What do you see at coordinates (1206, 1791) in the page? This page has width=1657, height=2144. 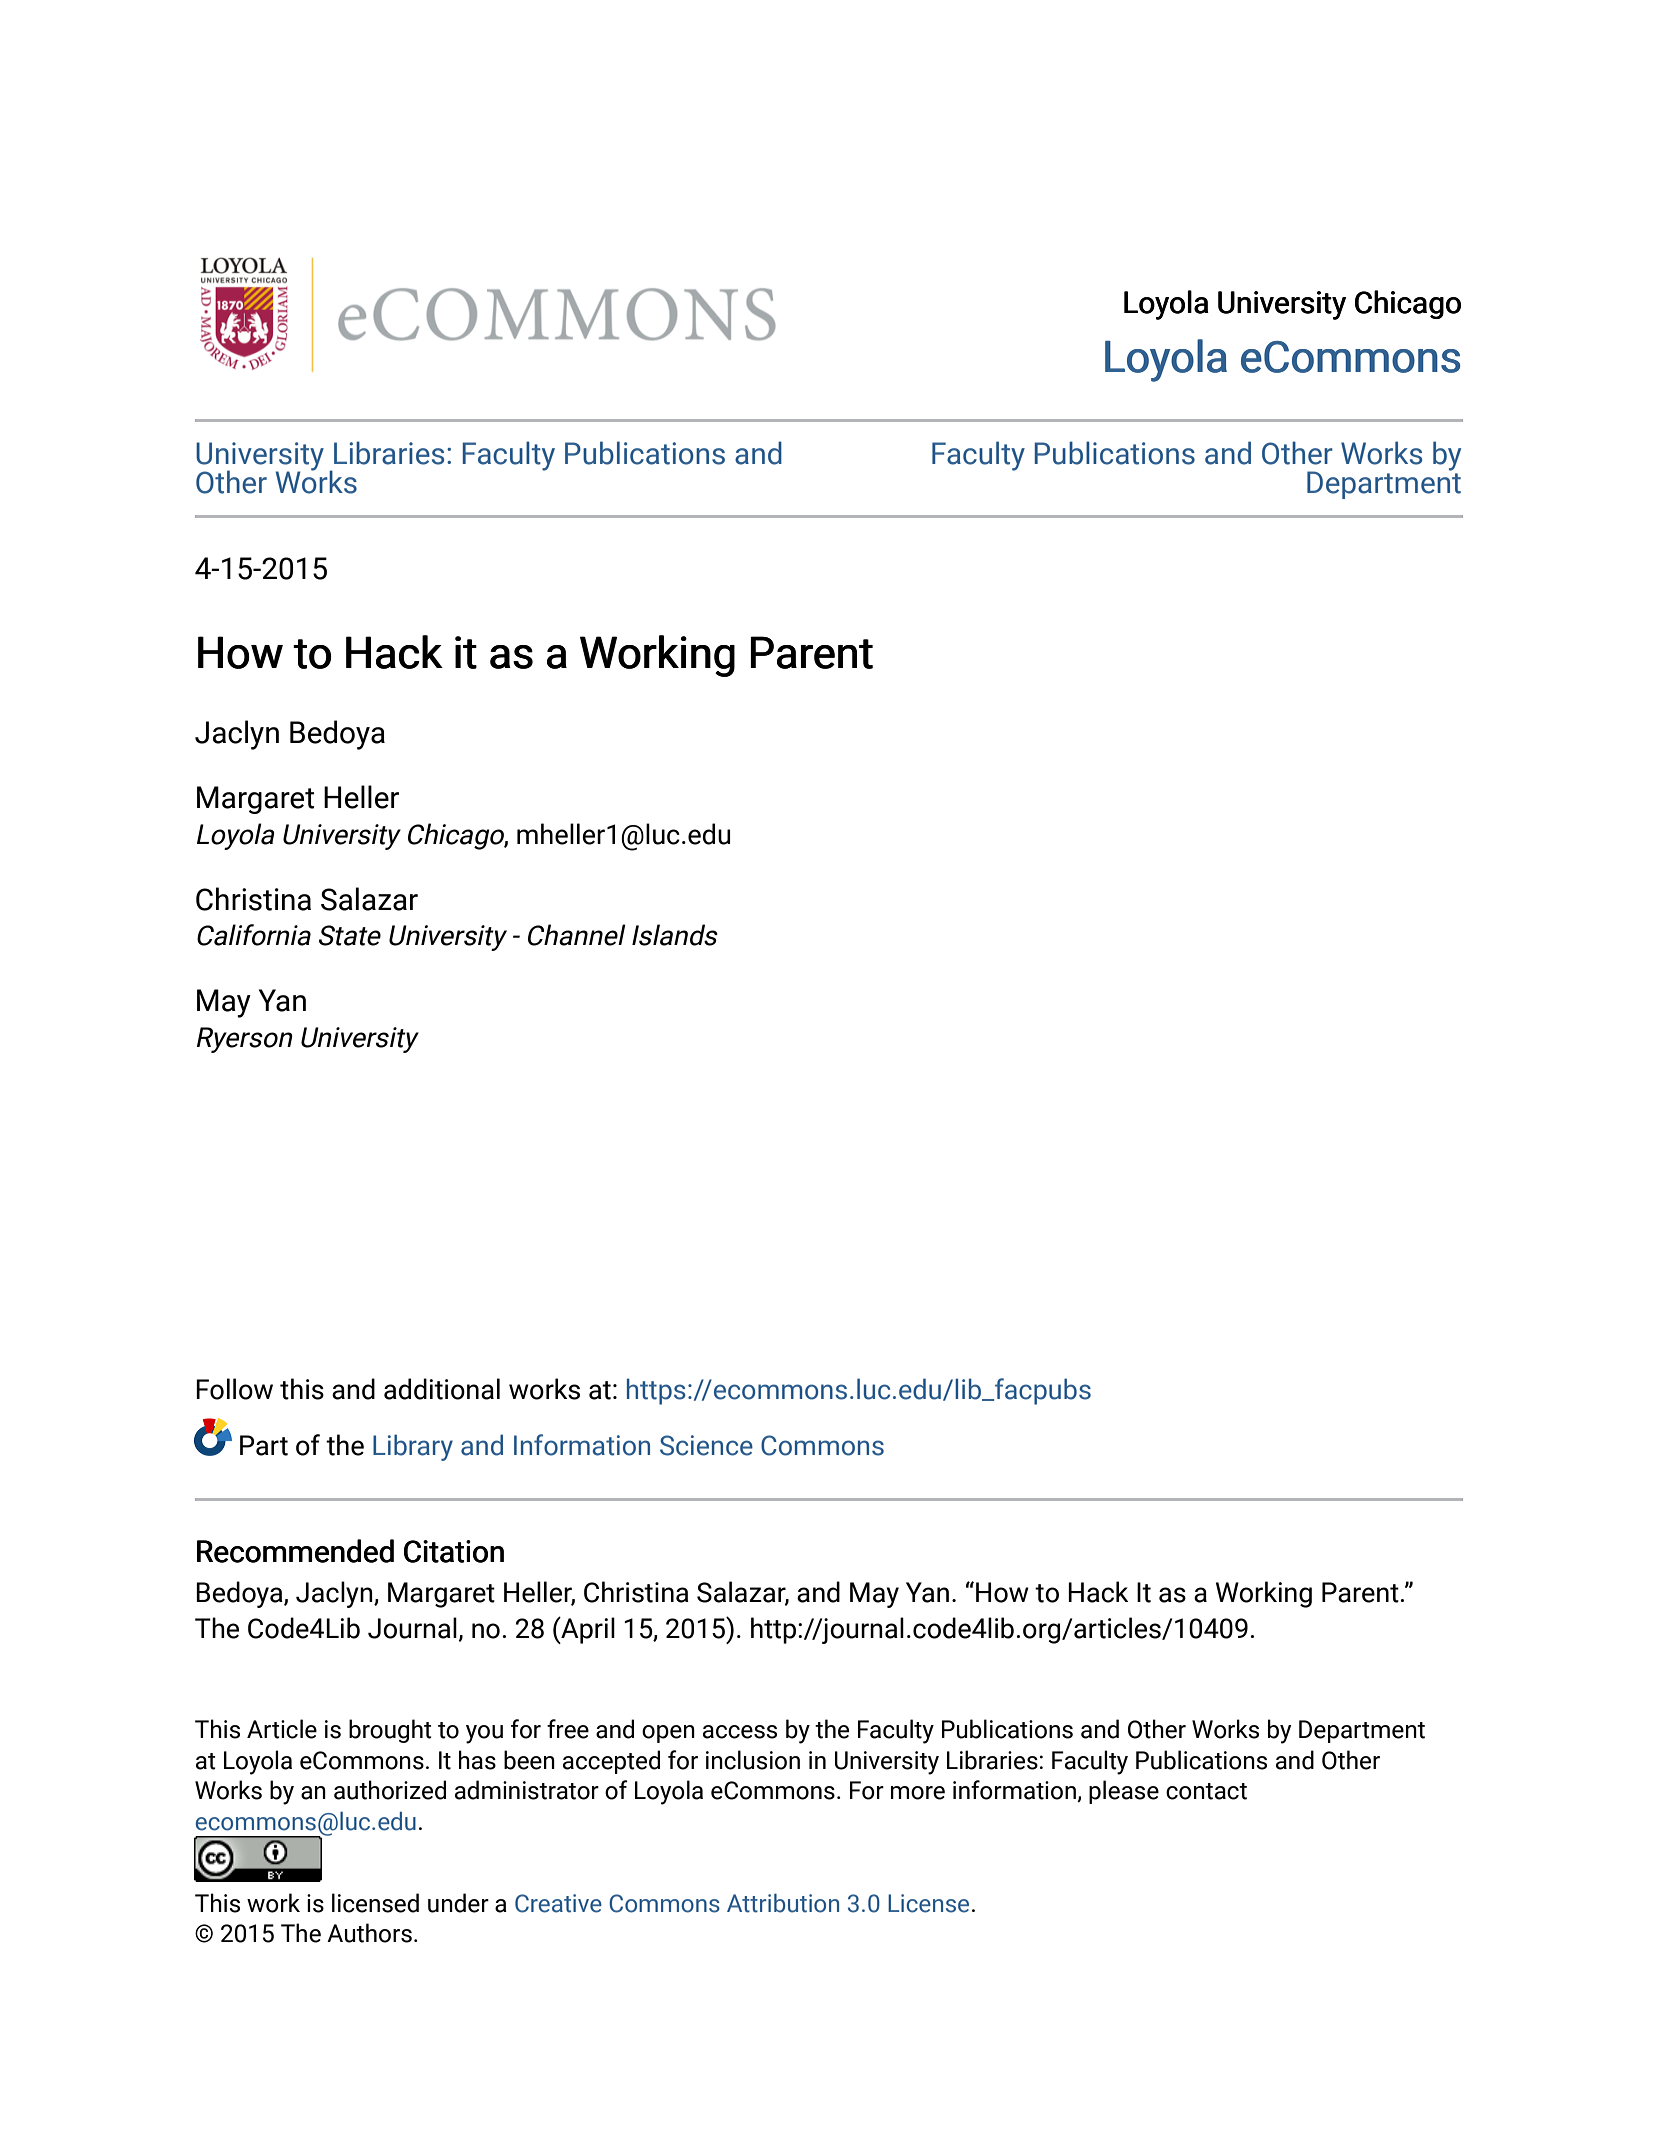 I see `contact` at bounding box center [1206, 1791].
